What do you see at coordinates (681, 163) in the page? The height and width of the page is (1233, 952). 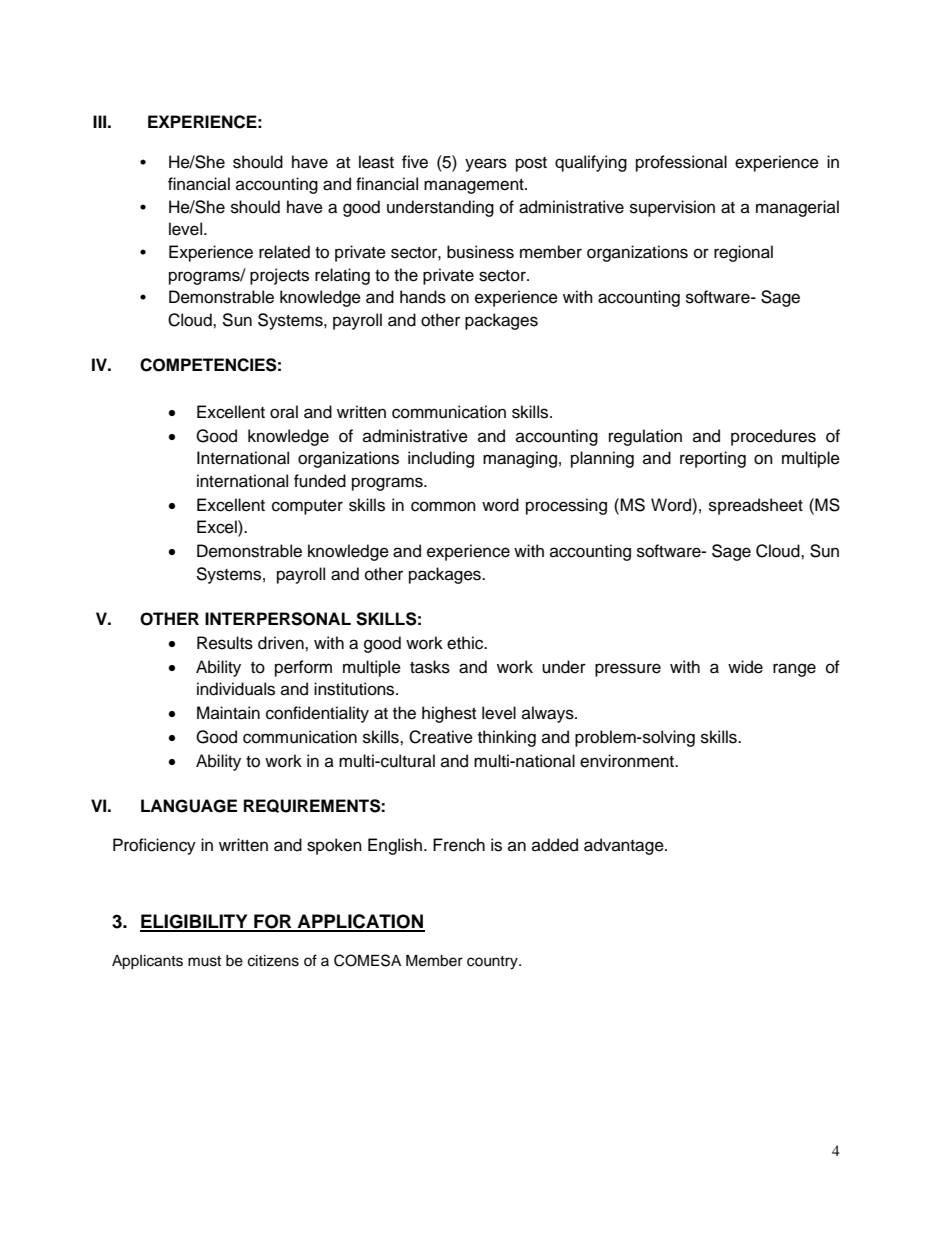 I see `professional` at bounding box center [681, 163].
